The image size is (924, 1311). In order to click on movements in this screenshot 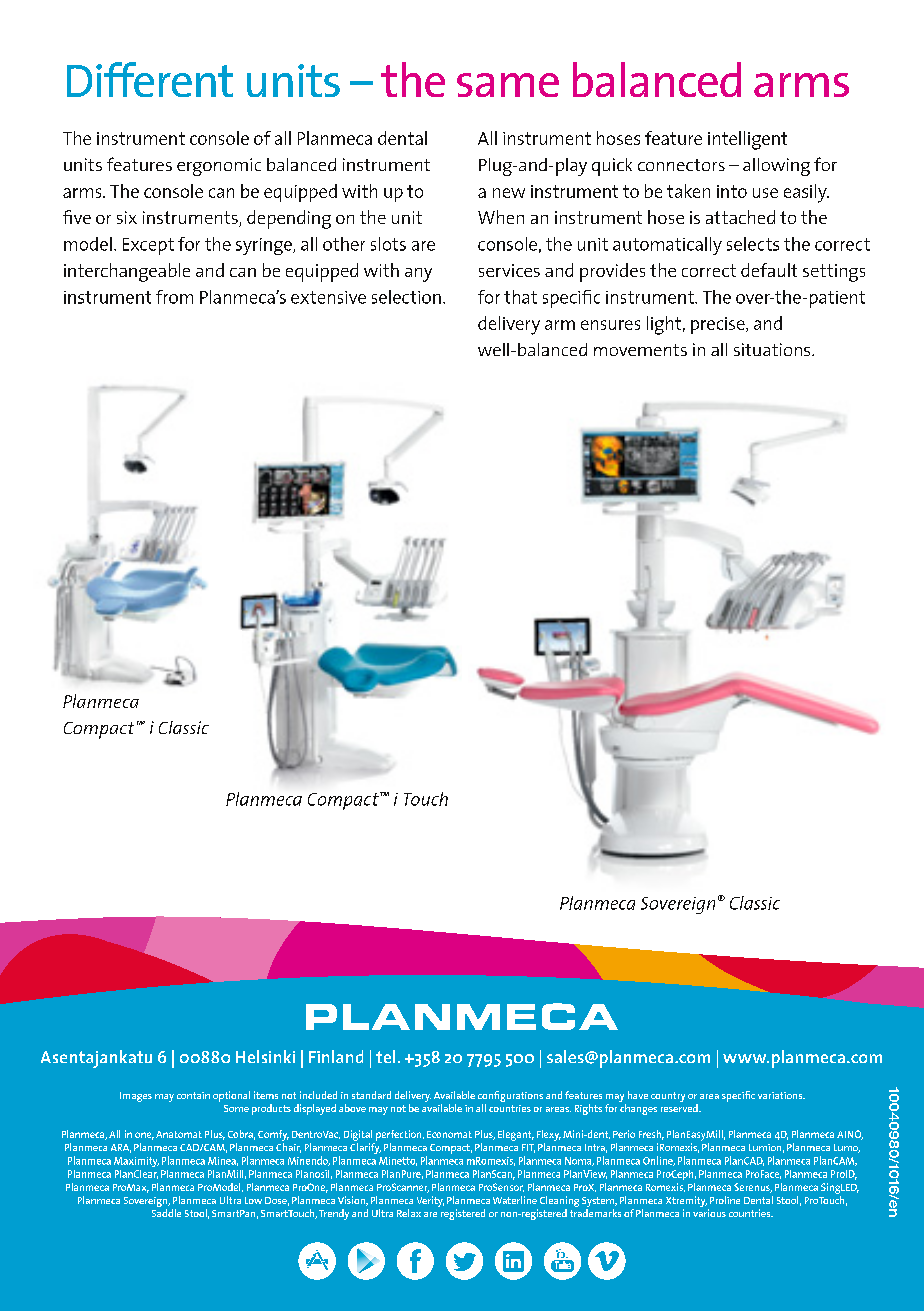, I will do `click(640, 350)`.
